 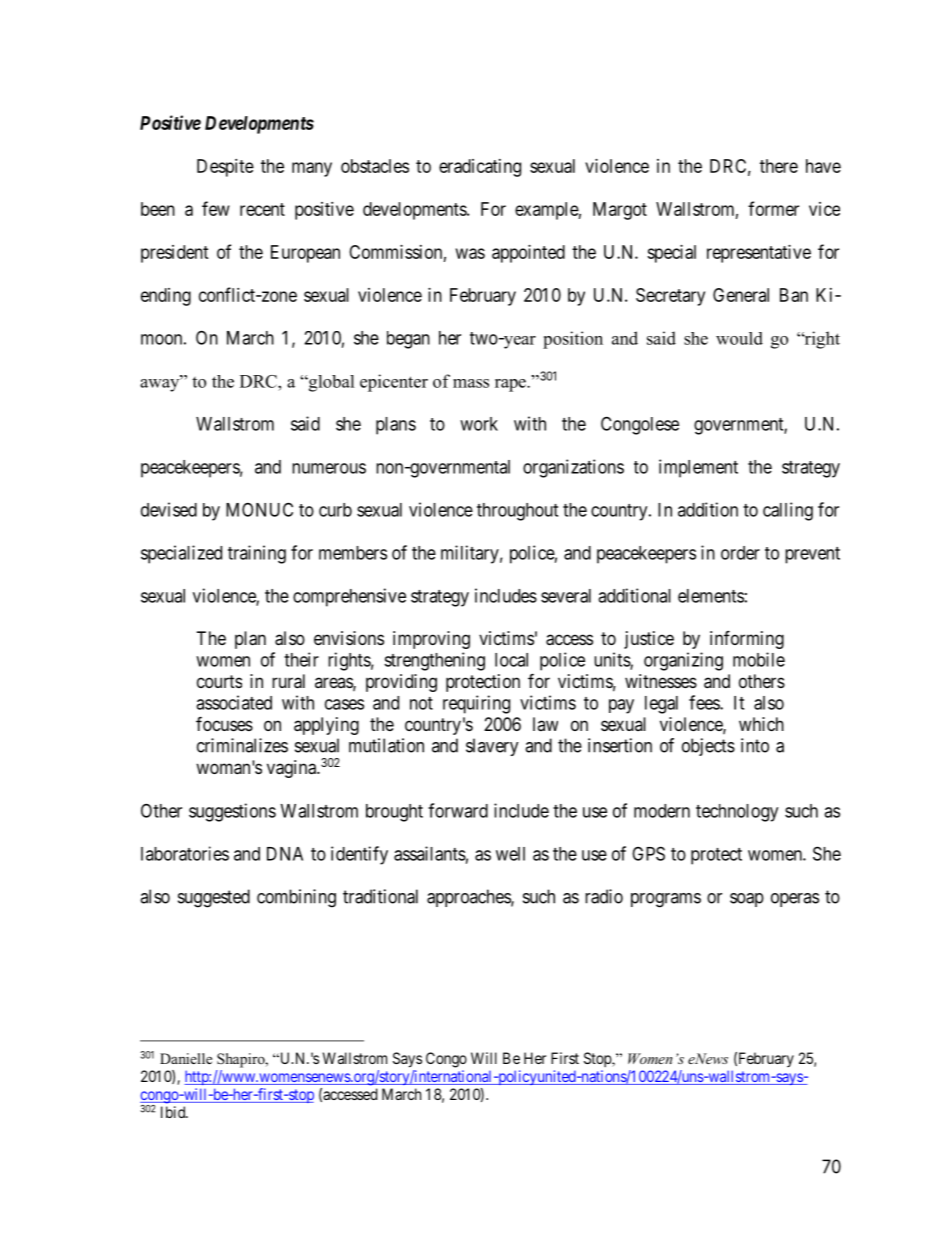 What do you see at coordinates (242, 745) in the image?
I see `criminalizes` at bounding box center [242, 745].
